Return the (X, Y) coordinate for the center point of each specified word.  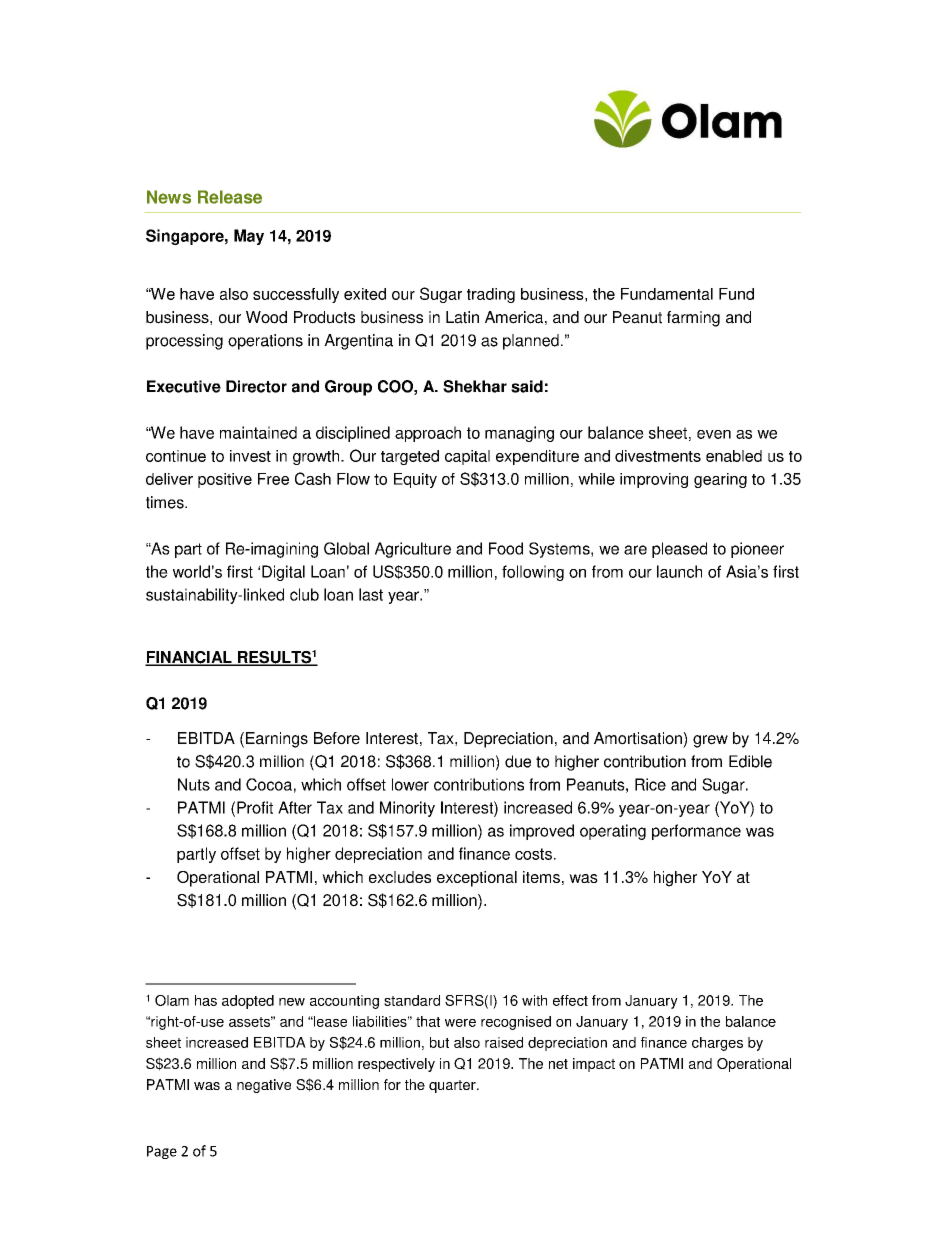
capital (467, 457)
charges (717, 1044)
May (249, 237)
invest (250, 456)
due (518, 761)
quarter (453, 1086)
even (714, 434)
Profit (255, 807)
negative (264, 1086)
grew (710, 741)
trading (491, 295)
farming (693, 319)
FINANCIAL (189, 658)
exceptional (477, 879)
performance (696, 832)
